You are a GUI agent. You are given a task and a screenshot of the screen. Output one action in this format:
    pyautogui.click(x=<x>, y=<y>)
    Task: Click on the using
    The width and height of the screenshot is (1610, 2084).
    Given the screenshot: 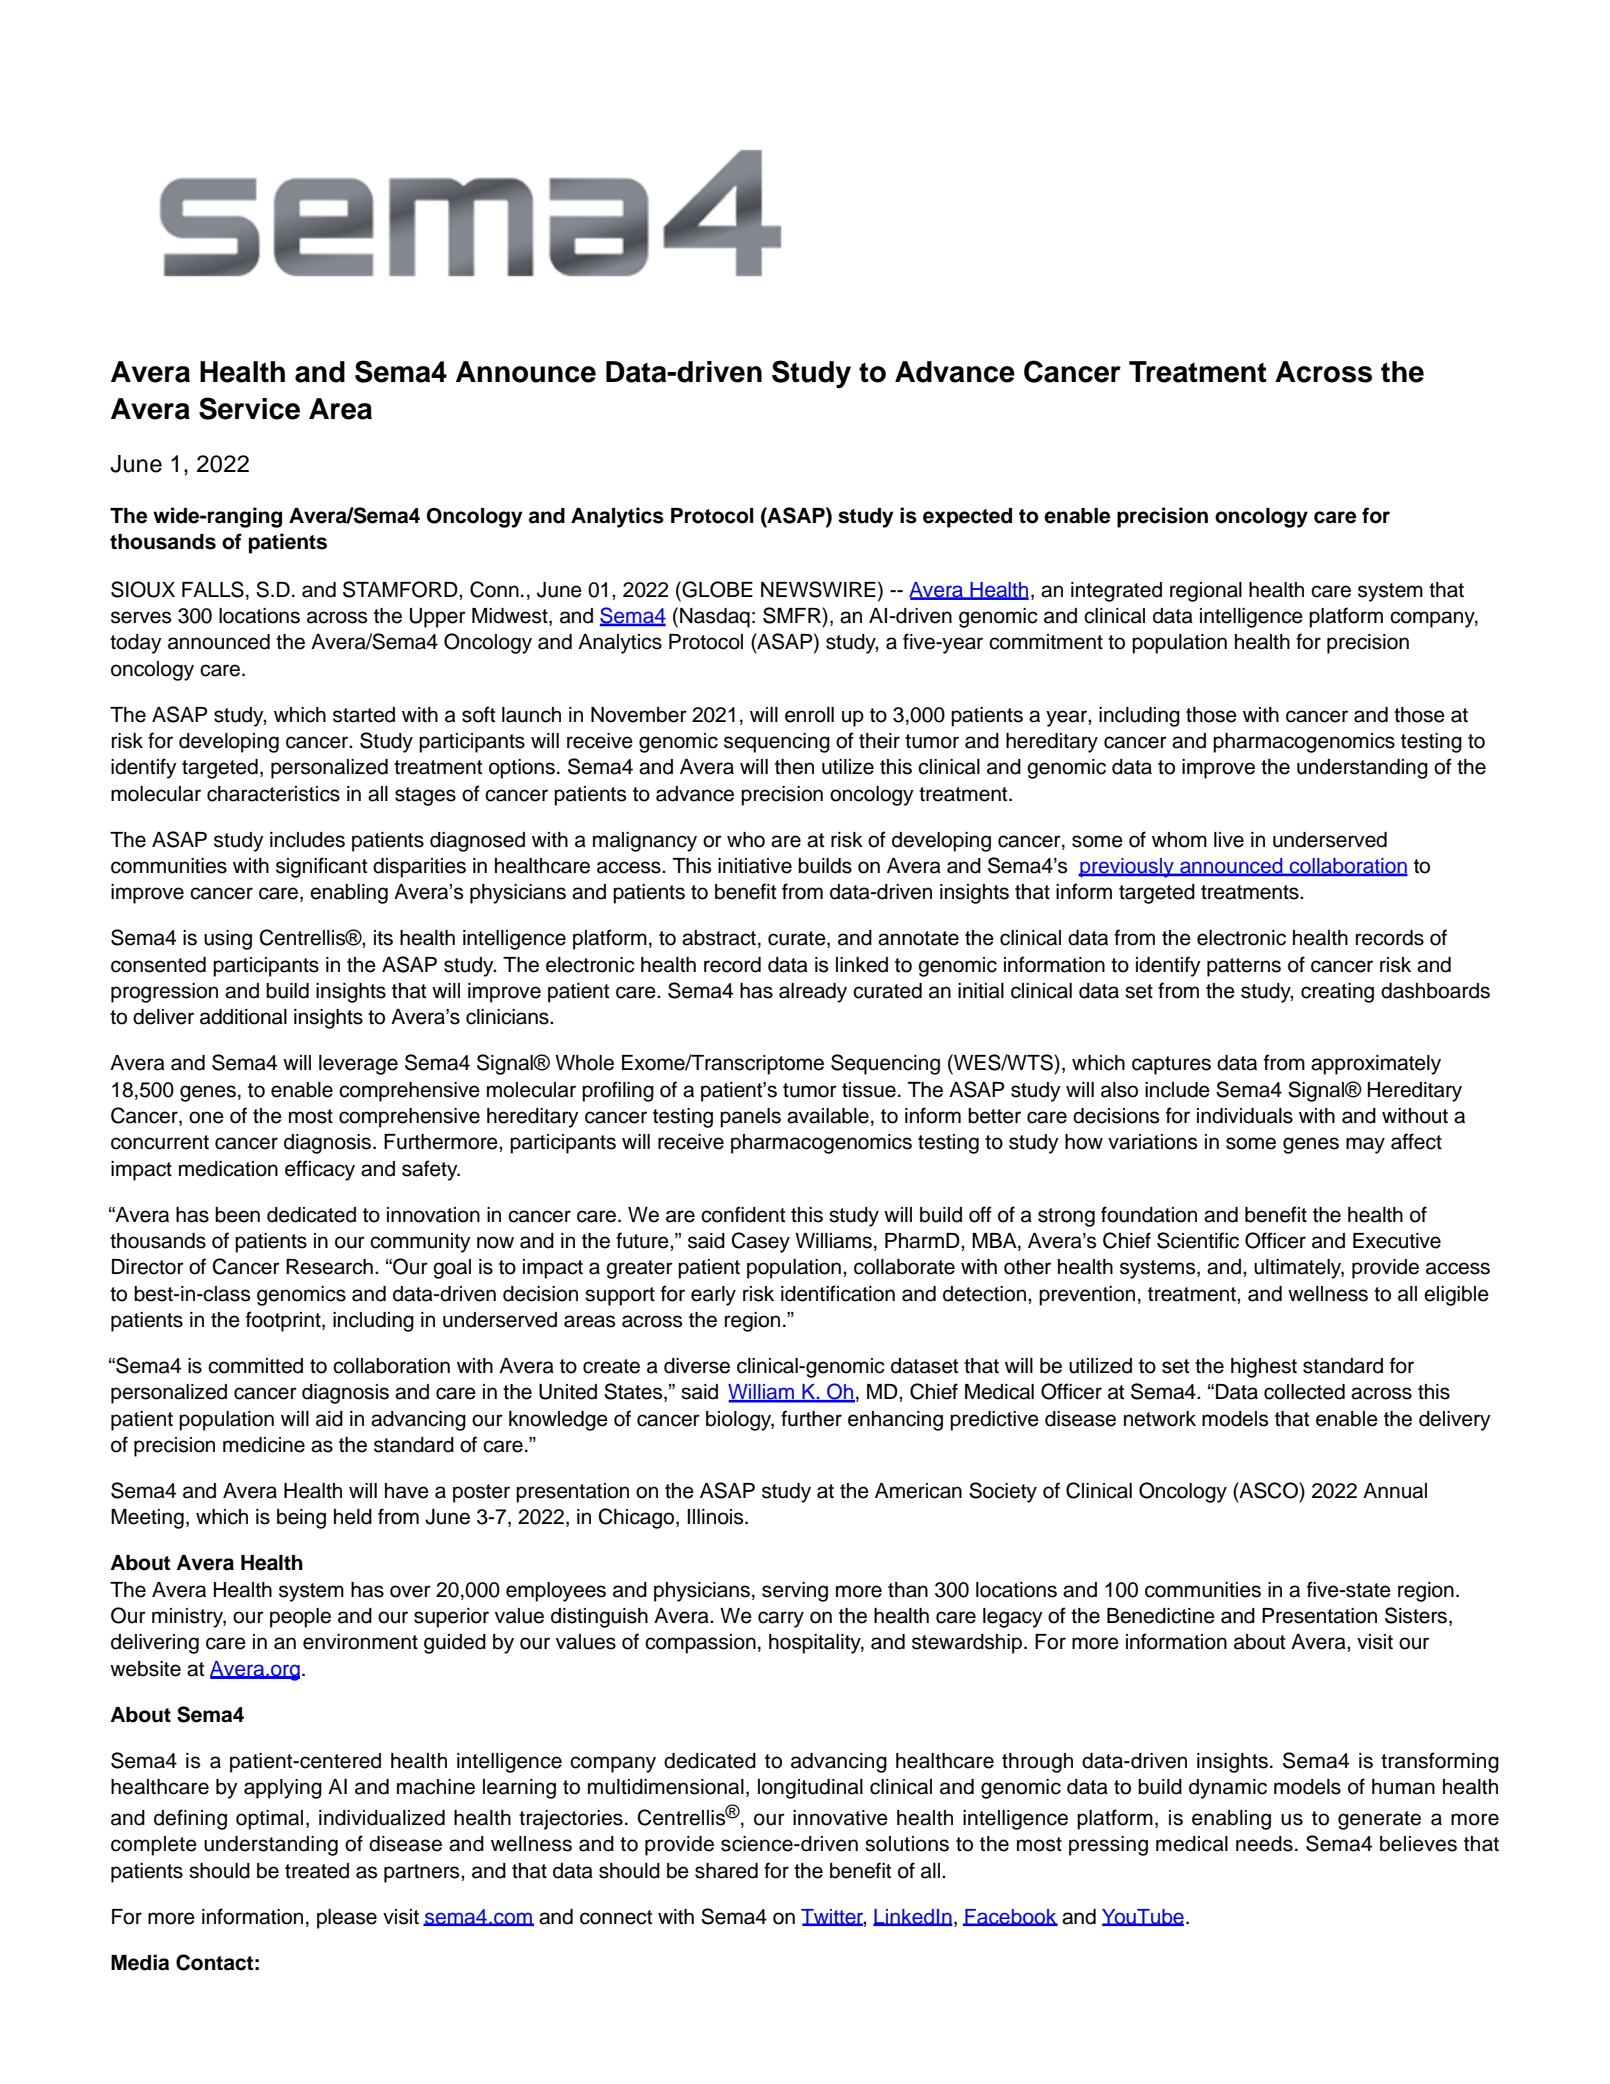 What is the action you would take?
    pyautogui.click(x=228, y=940)
